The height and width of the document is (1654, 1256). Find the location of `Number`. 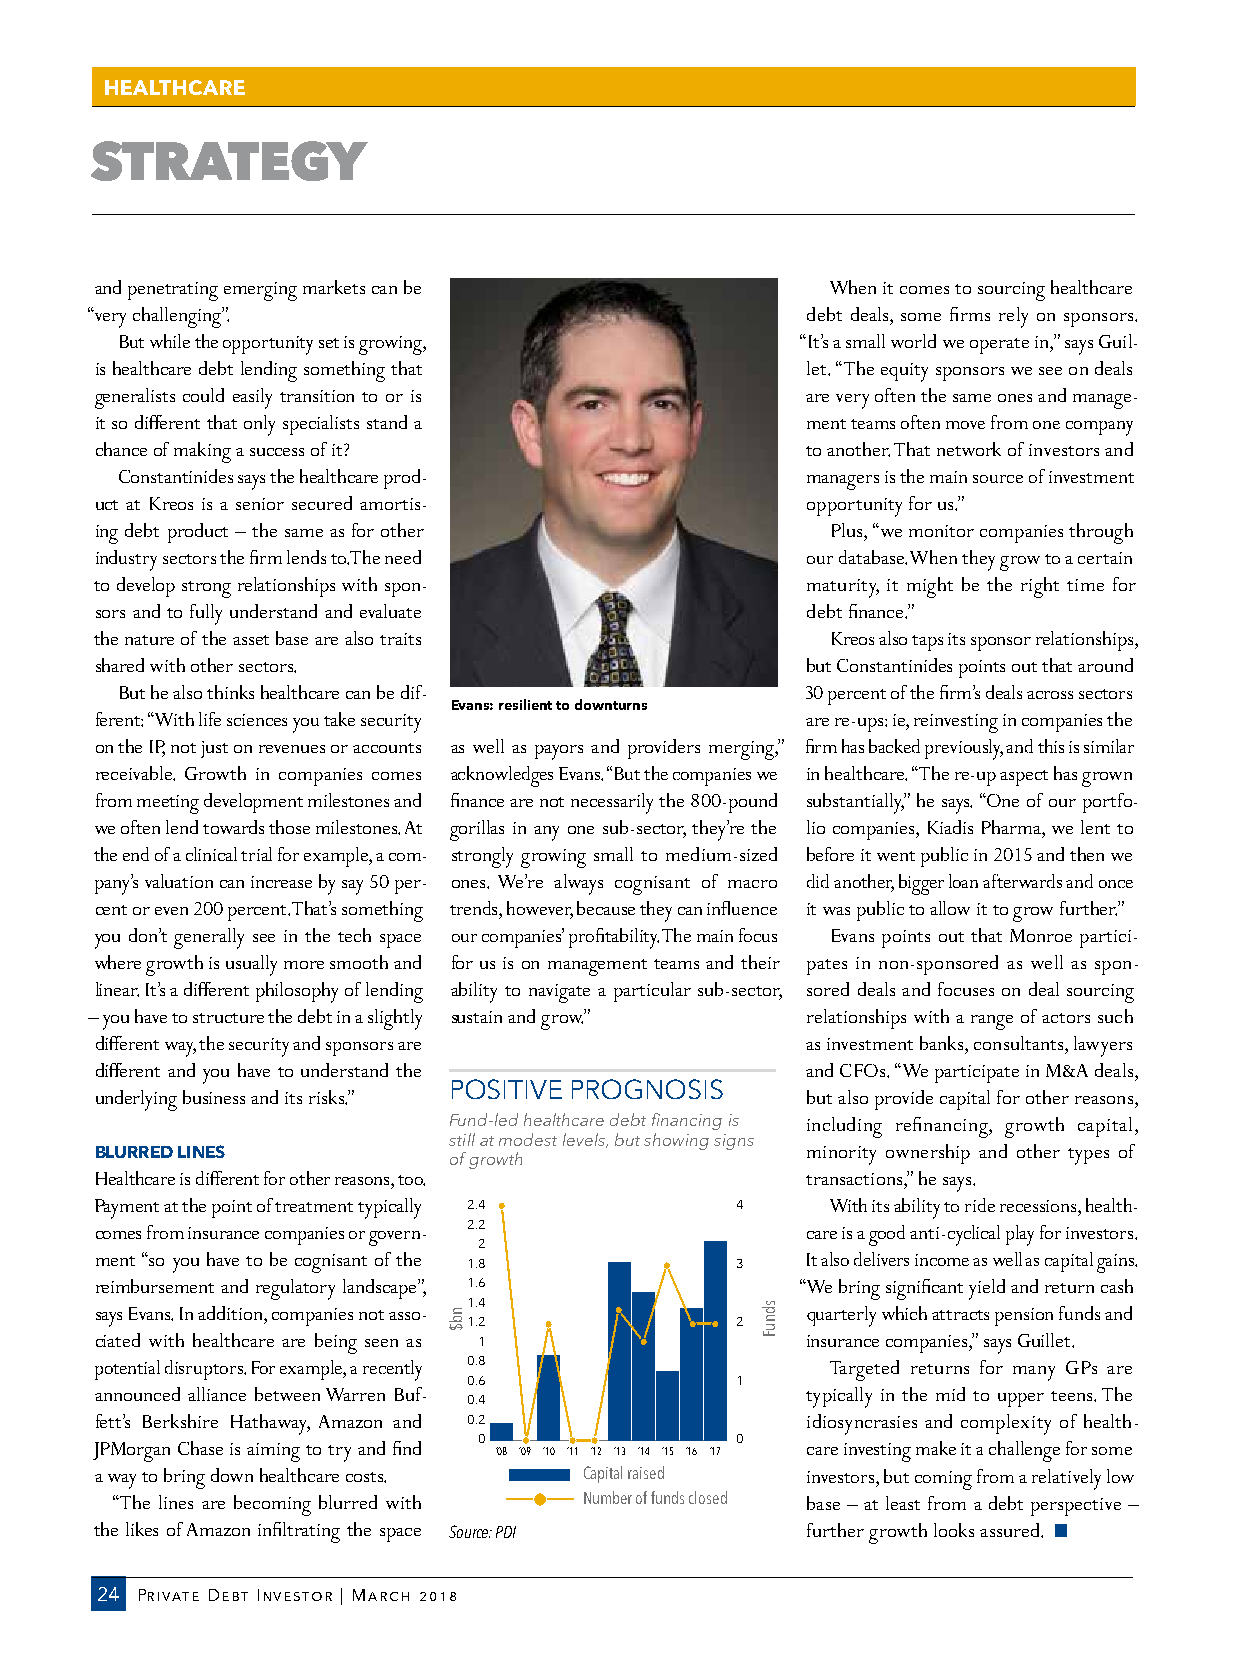

Number is located at coordinates (608, 1497).
